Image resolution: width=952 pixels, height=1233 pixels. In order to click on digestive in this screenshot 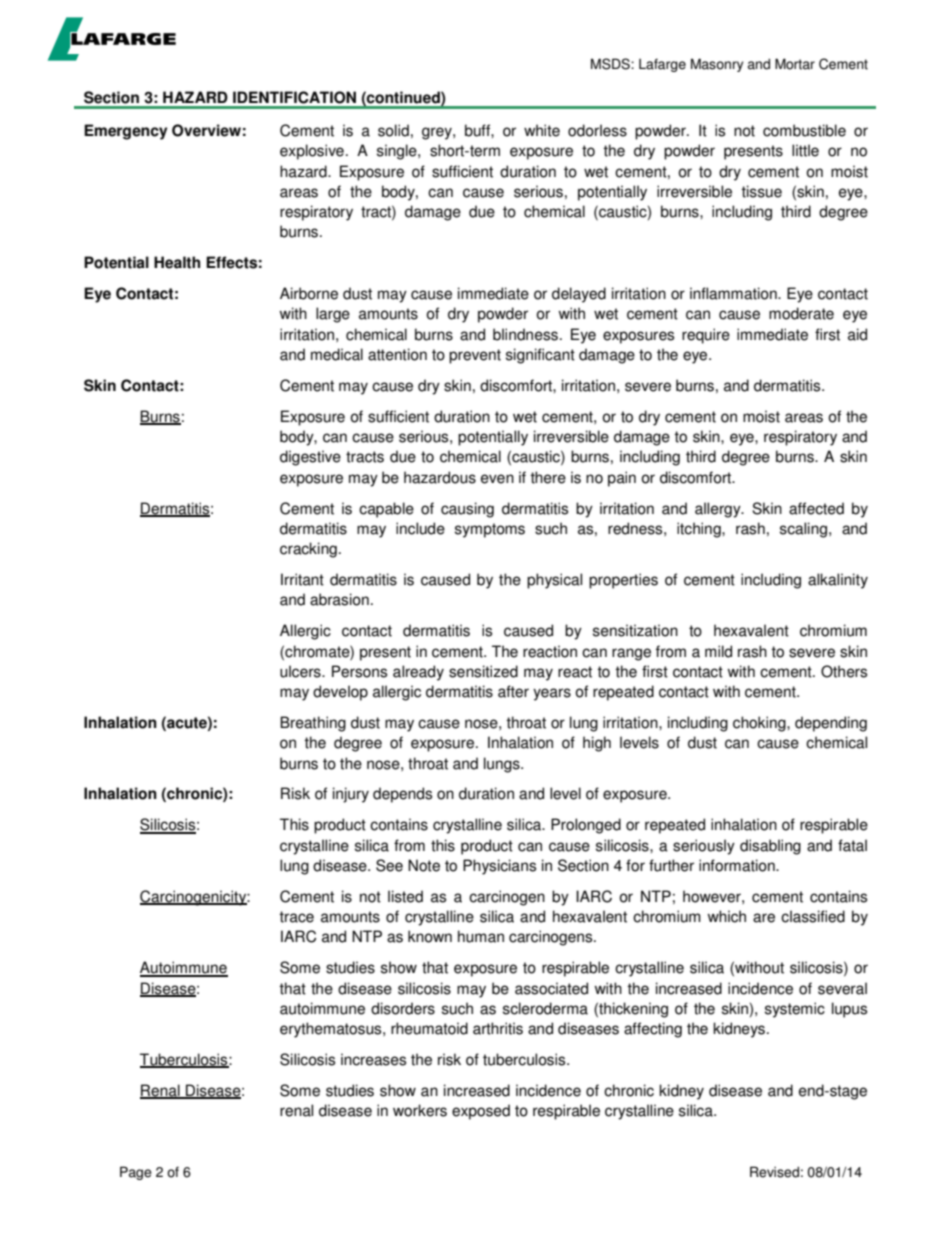, I will do `click(310, 458)`.
